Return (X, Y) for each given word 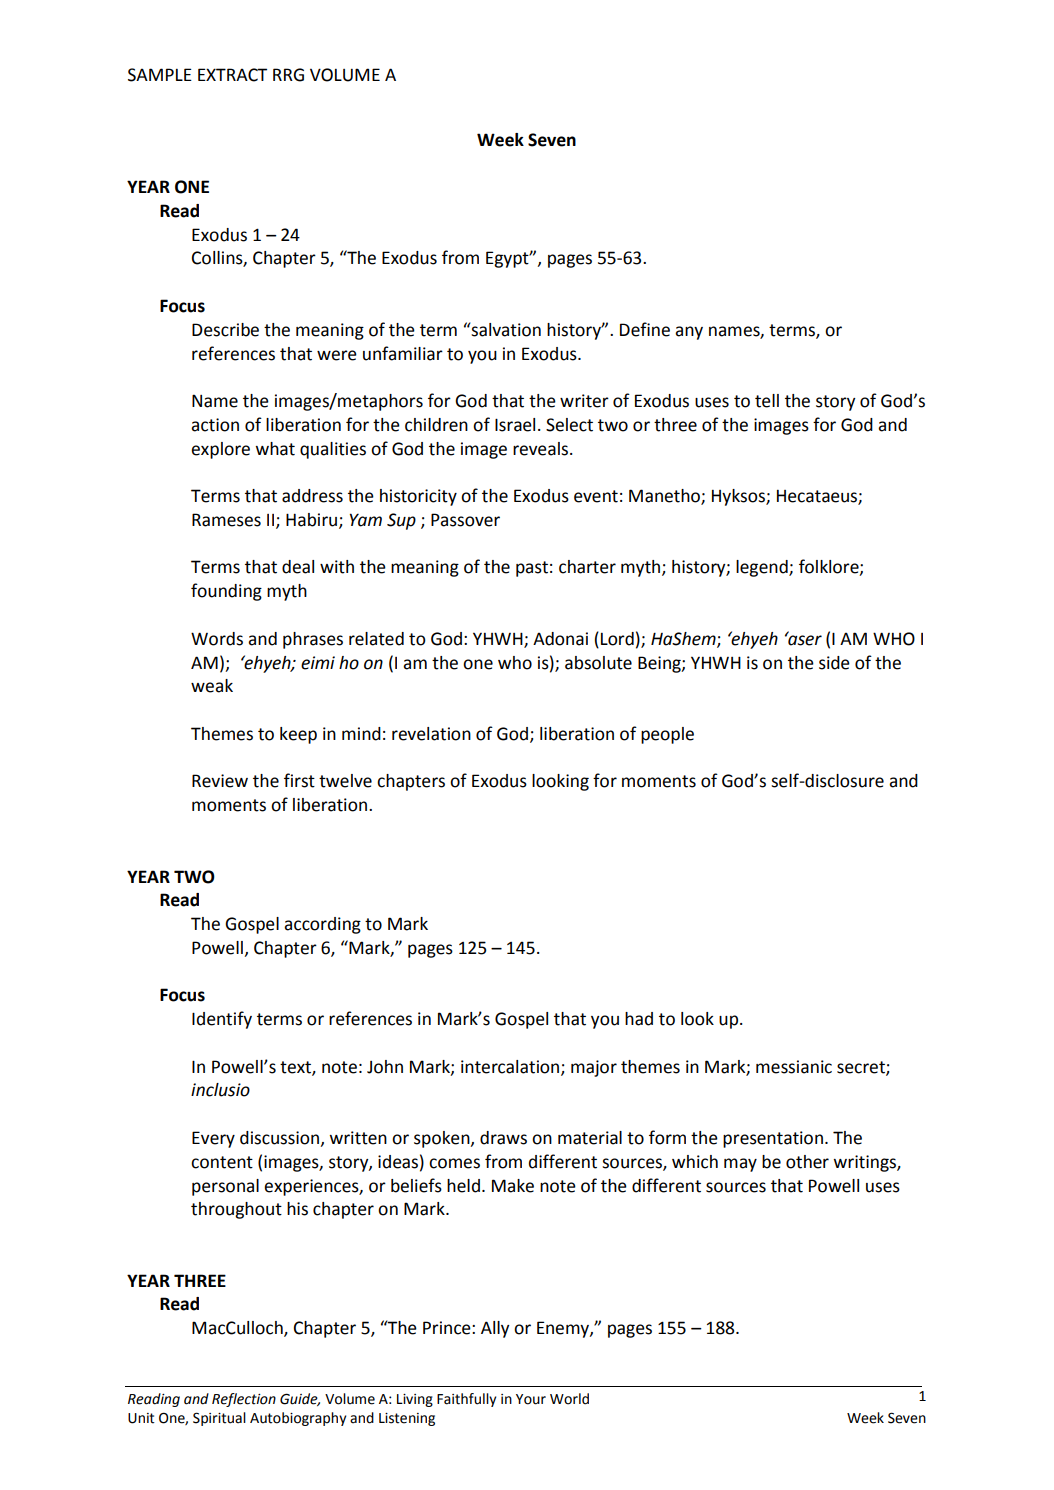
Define (645, 329)
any (689, 333)
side (834, 663)
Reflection (244, 1400)
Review (220, 781)
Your (531, 1399)
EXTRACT (232, 75)
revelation (431, 734)
